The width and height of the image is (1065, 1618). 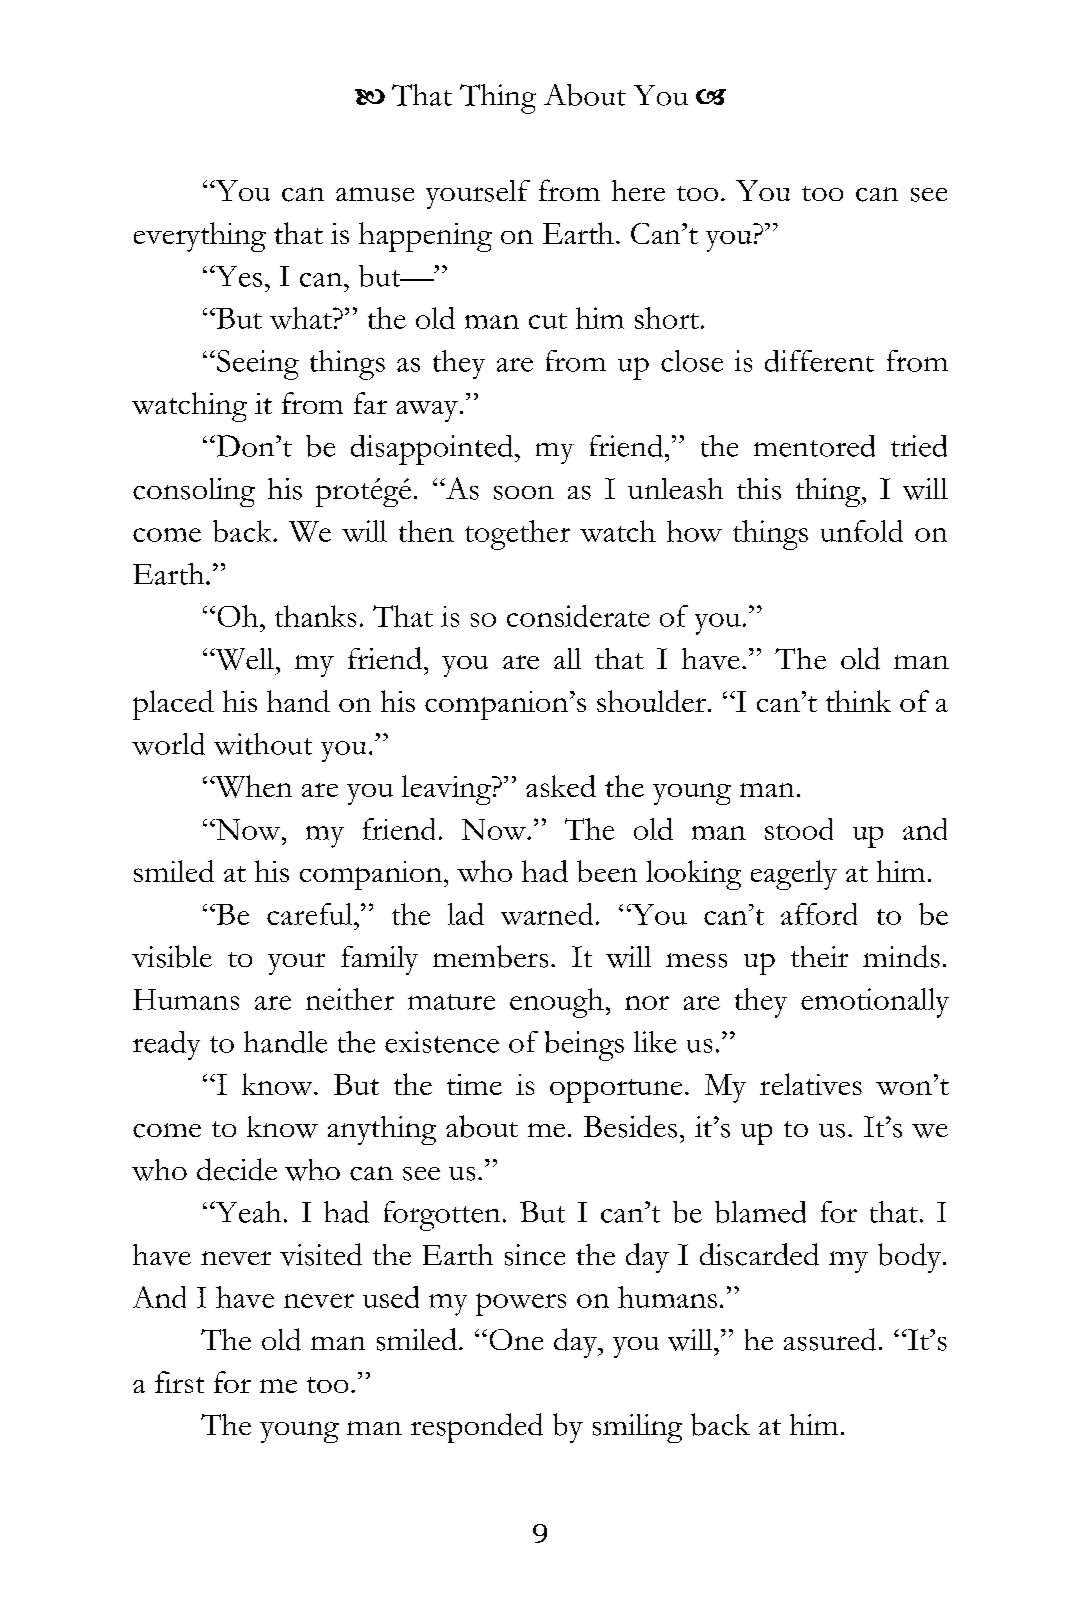 I want to click on neither, so click(x=350, y=999).
